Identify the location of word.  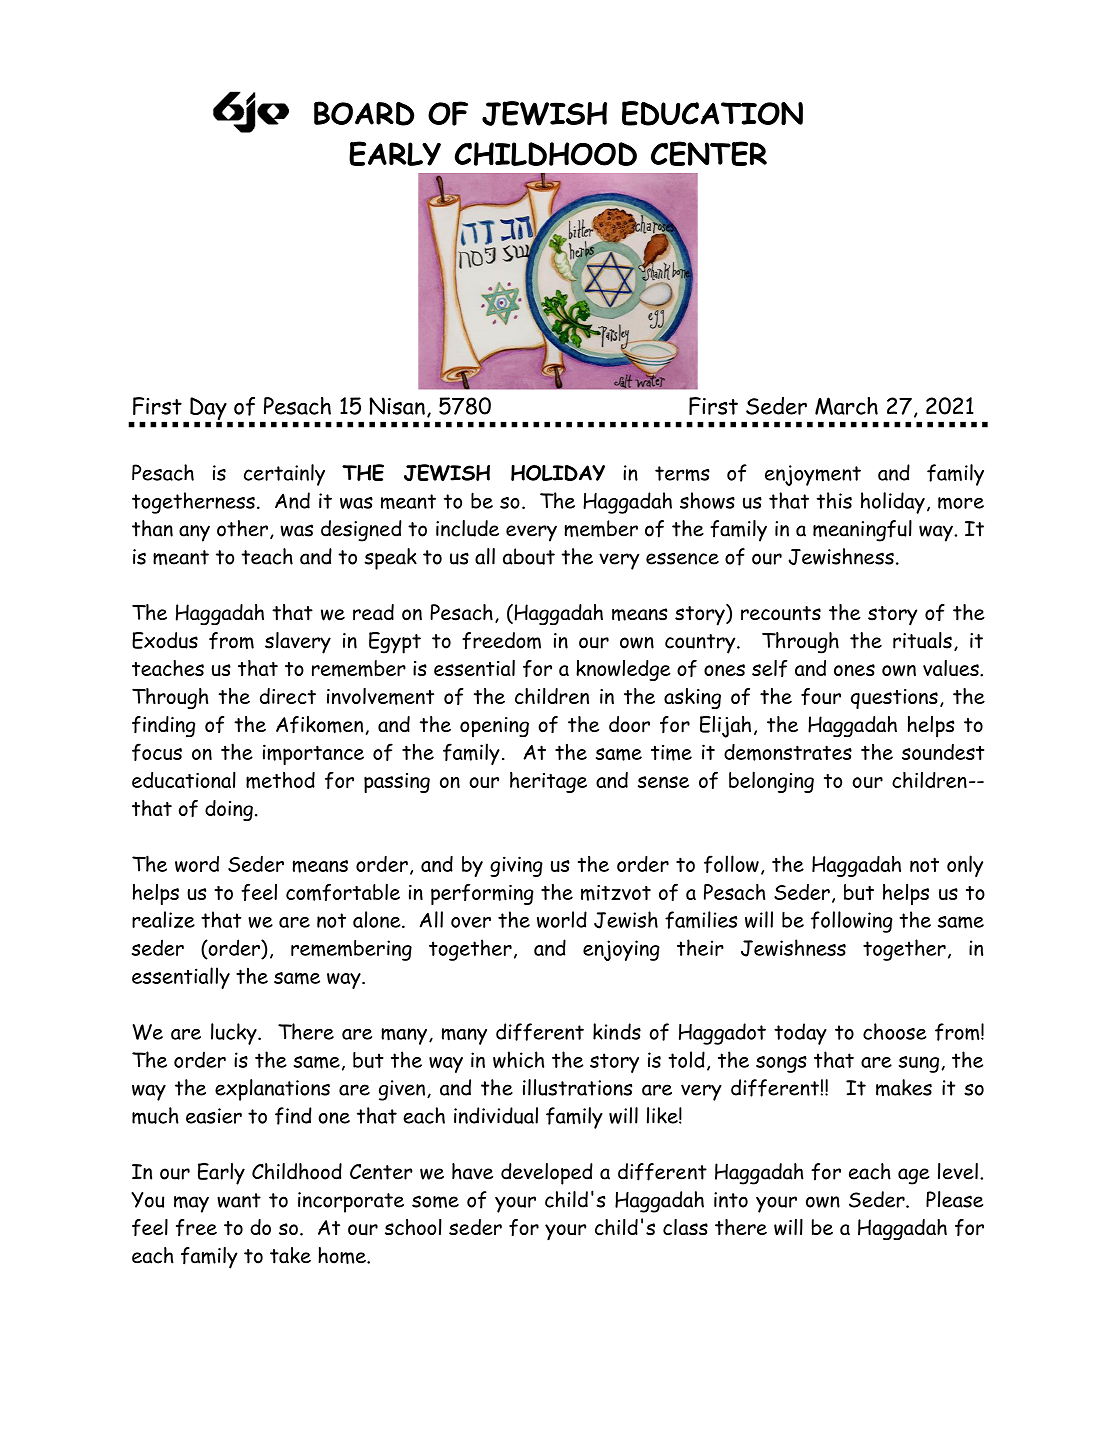
(197, 864).
